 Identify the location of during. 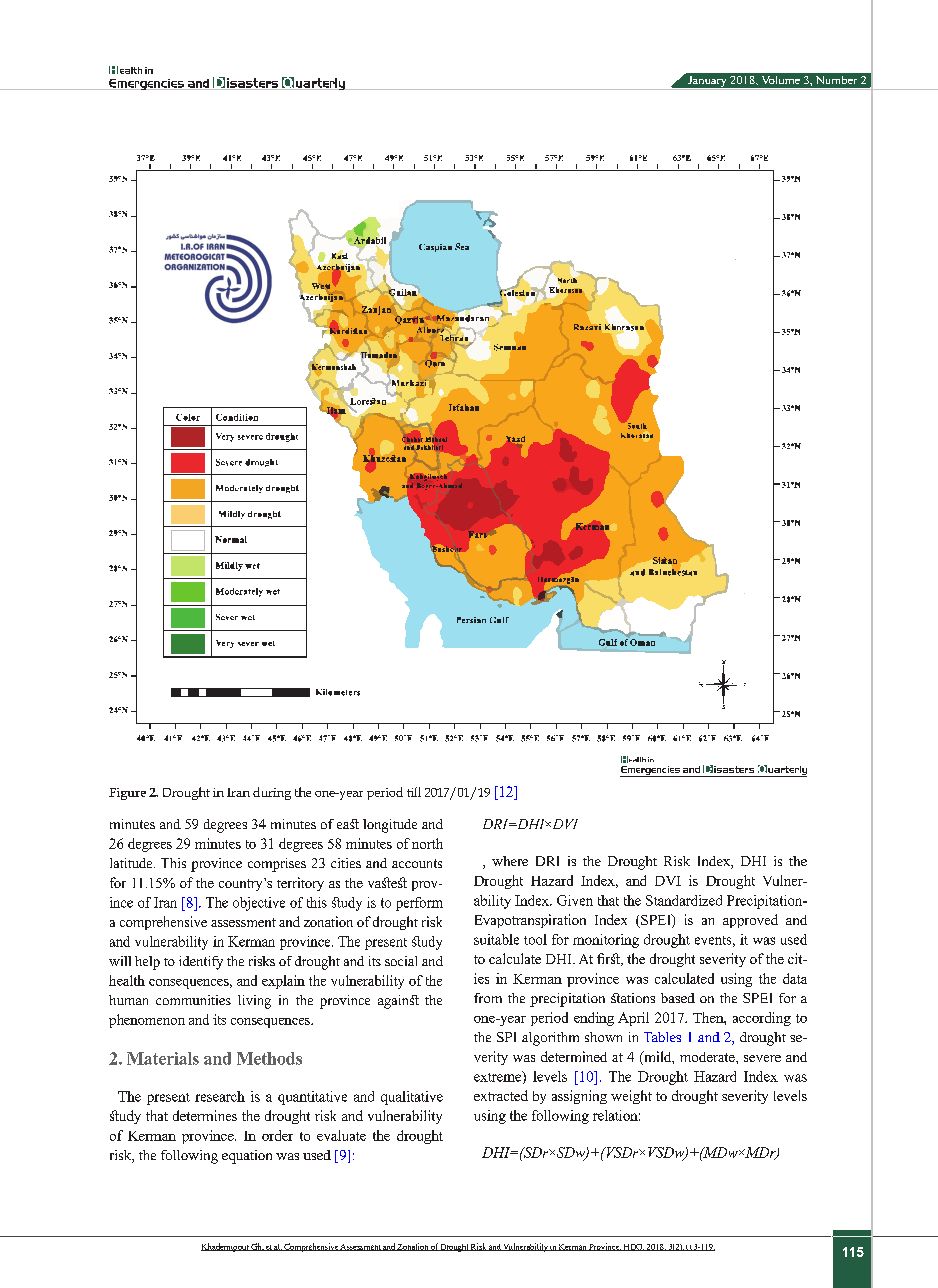
(272, 793).
